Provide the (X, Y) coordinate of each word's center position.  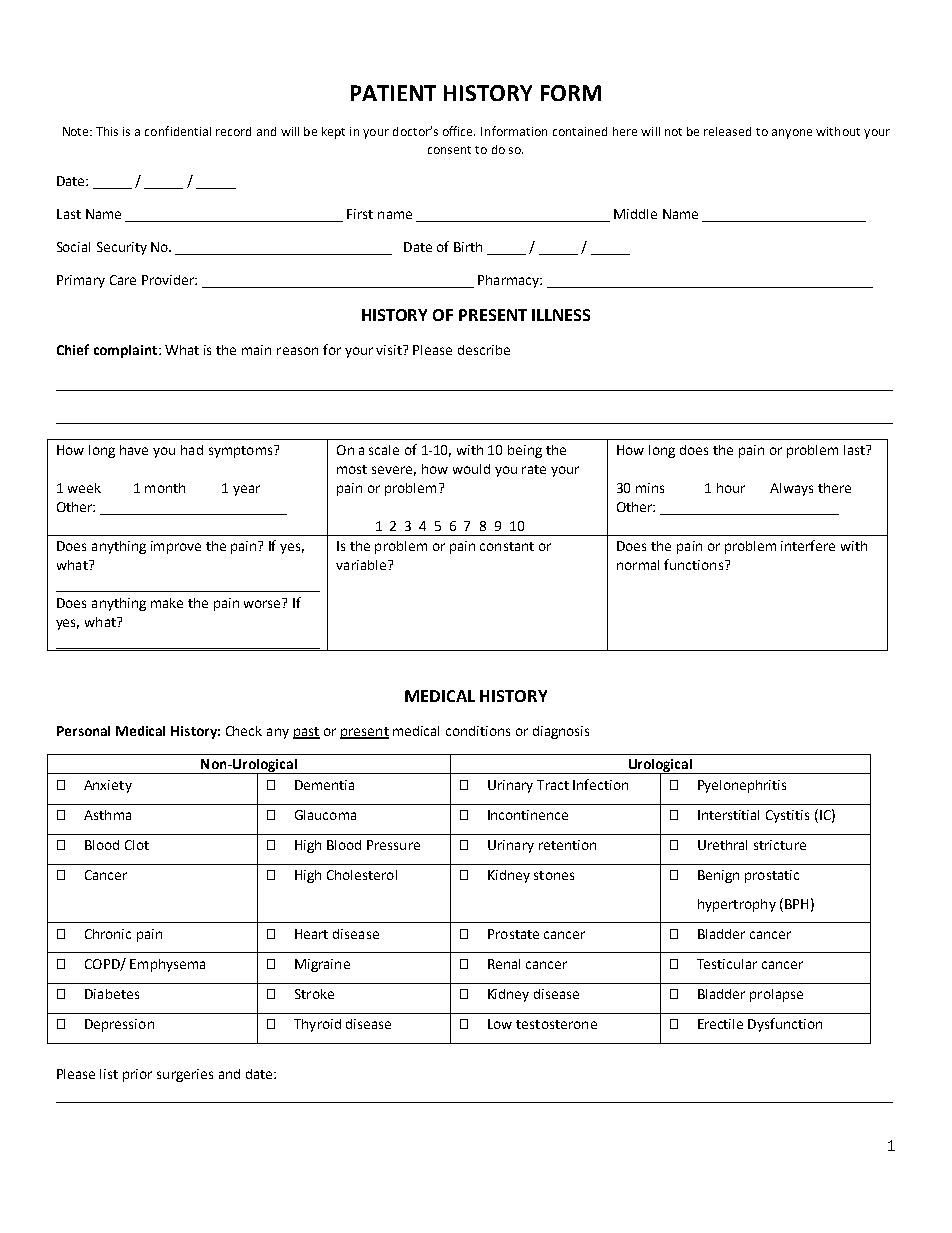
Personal (83, 731)
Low (500, 1024)
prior (137, 1075)
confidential (178, 131)
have (134, 450)
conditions (478, 731)
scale (384, 450)
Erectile (720, 1024)
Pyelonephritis (742, 786)
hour (731, 488)
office (459, 131)
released (727, 131)
